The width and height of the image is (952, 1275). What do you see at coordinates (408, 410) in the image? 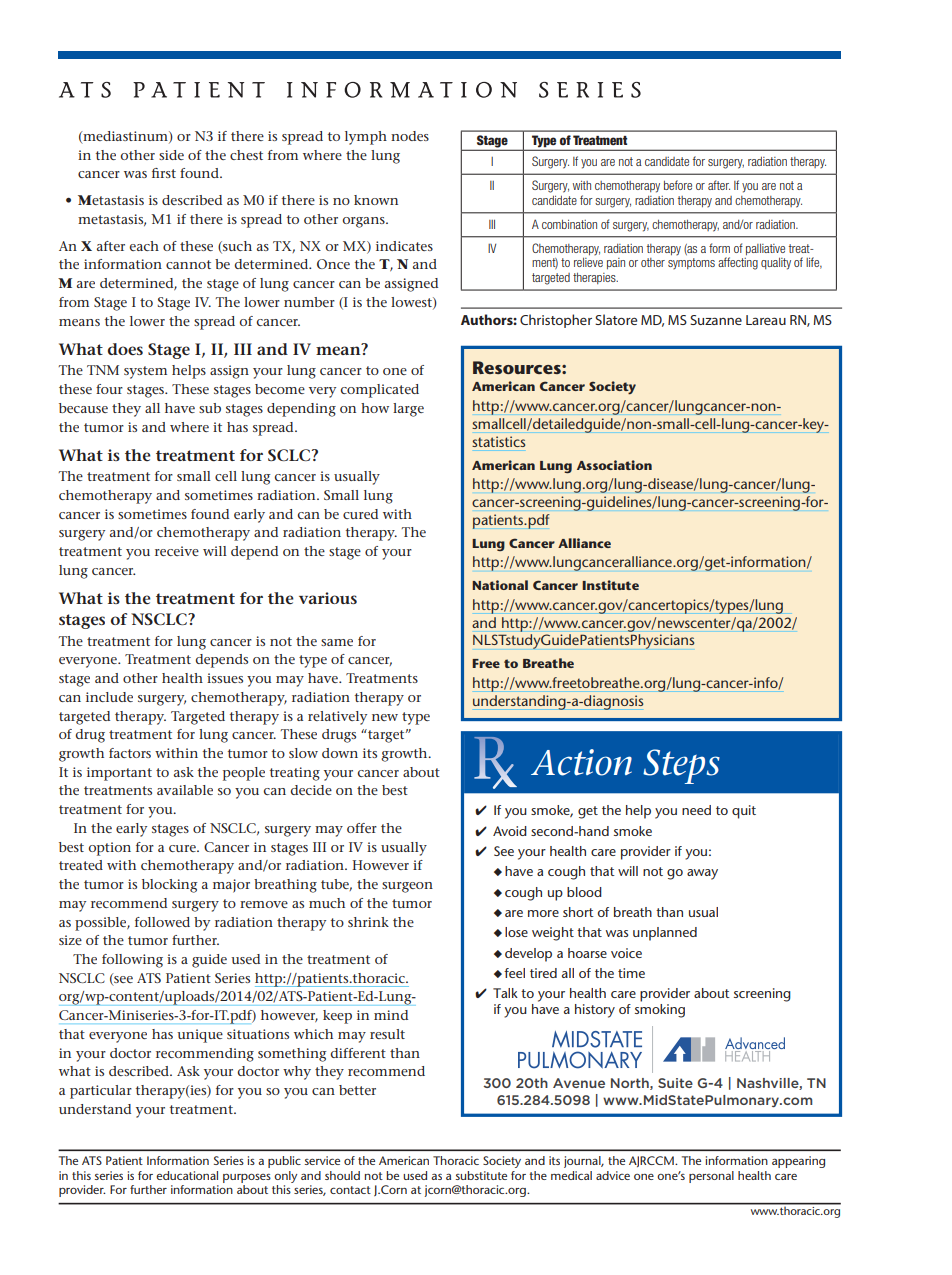
I see `large` at bounding box center [408, 410].
